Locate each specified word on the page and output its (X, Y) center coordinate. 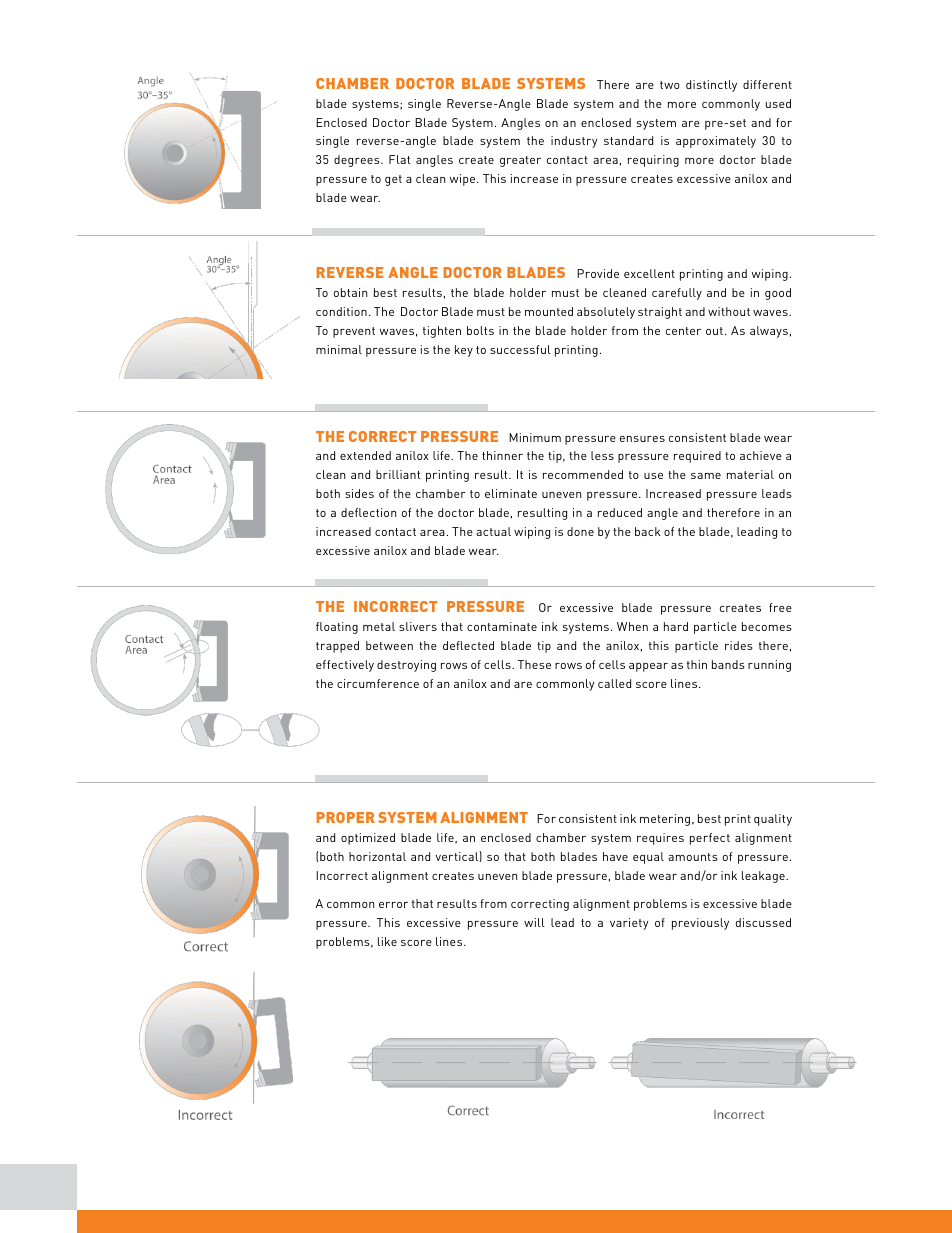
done (580, 531)
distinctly (711, 86)
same (706, 476)
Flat (399, 159)
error (393, 905)
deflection (368, 512)
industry (574, 142)
